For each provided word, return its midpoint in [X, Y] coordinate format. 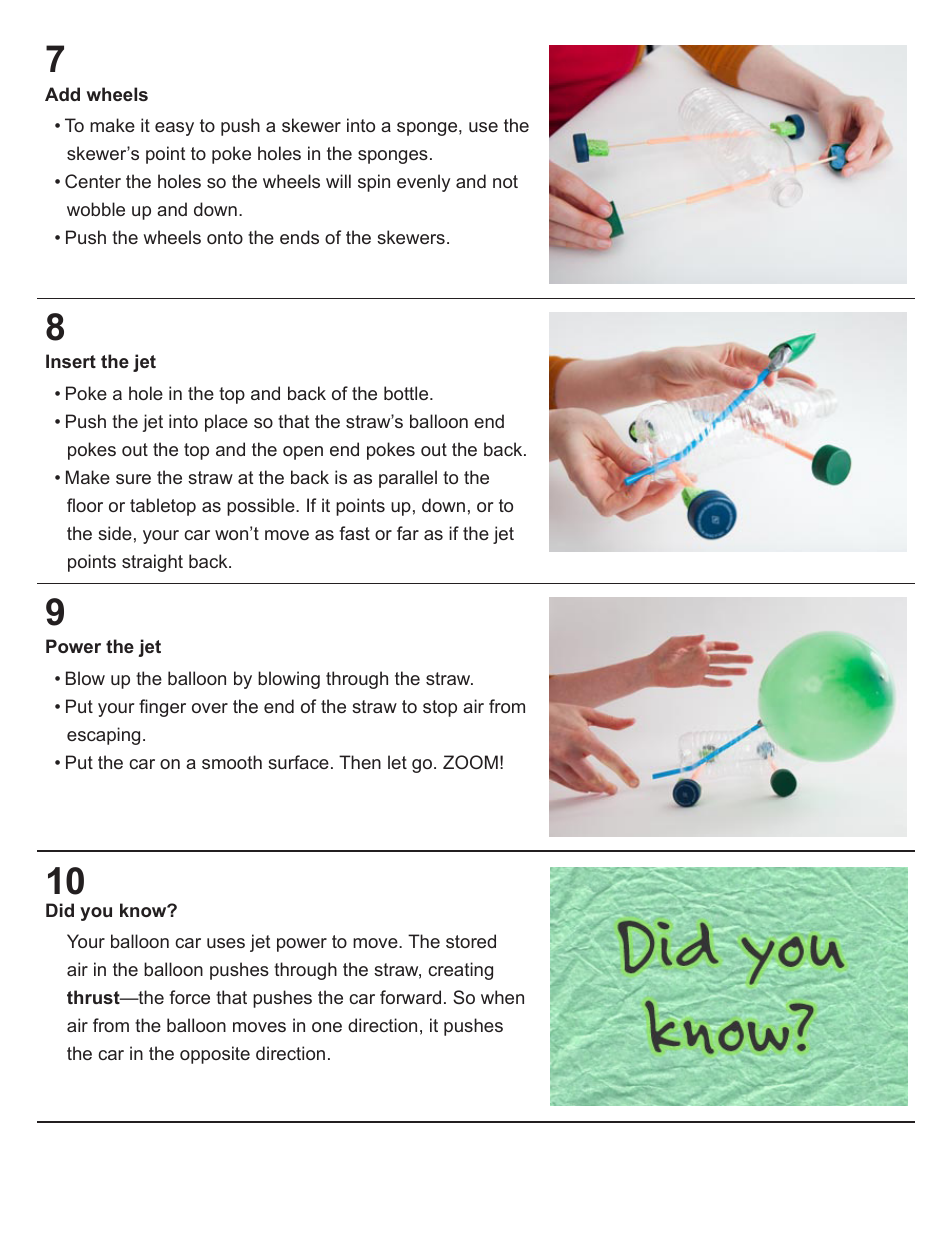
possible [262, 507]
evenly [423, 183]
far [408, 533]
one [327, 1027]
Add [62, 94]
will [338, 181]
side [115, 533]
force [189, 997]
